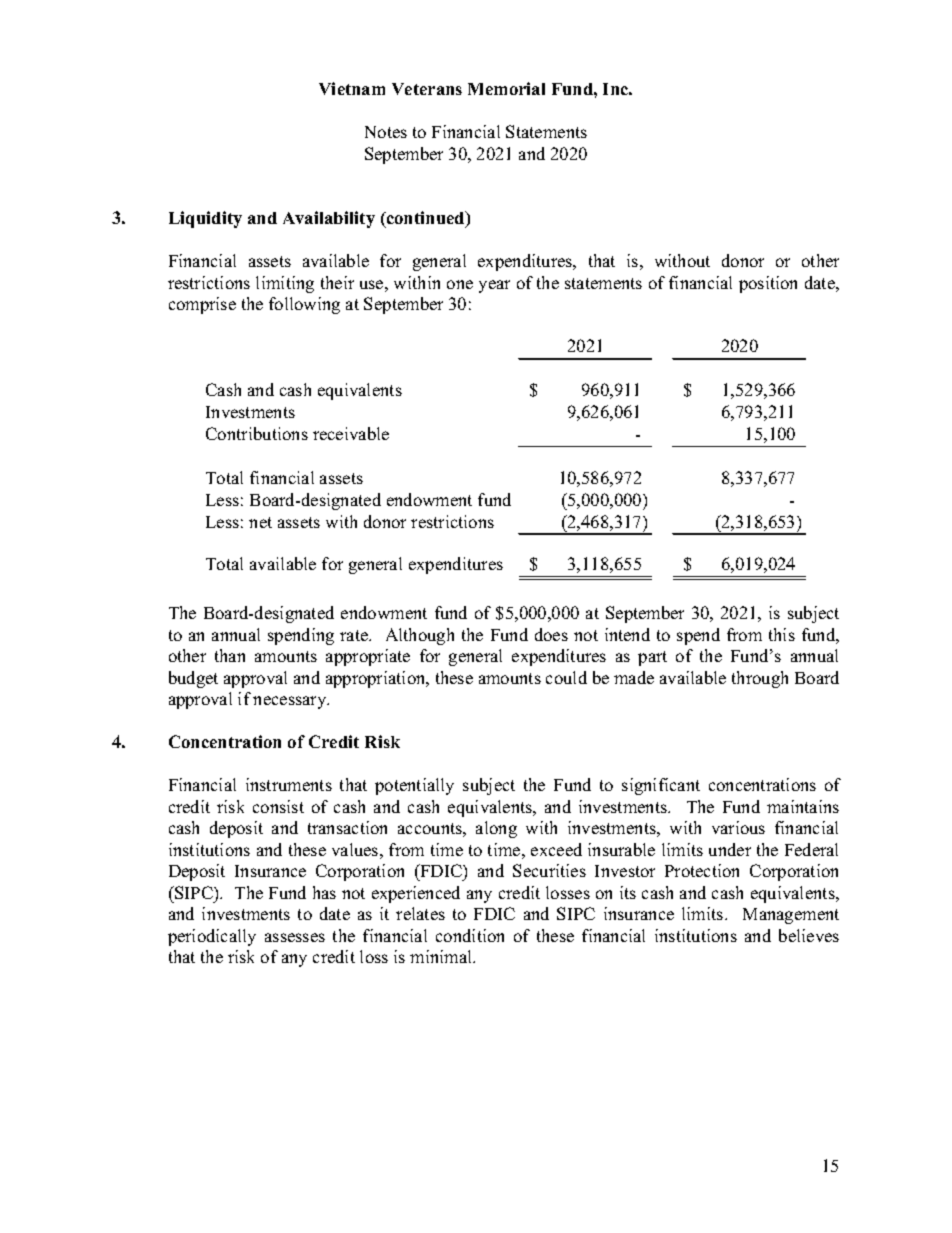  Describe the element at coordinates (551, 634) in the screenshot. I see `does` at that location.
